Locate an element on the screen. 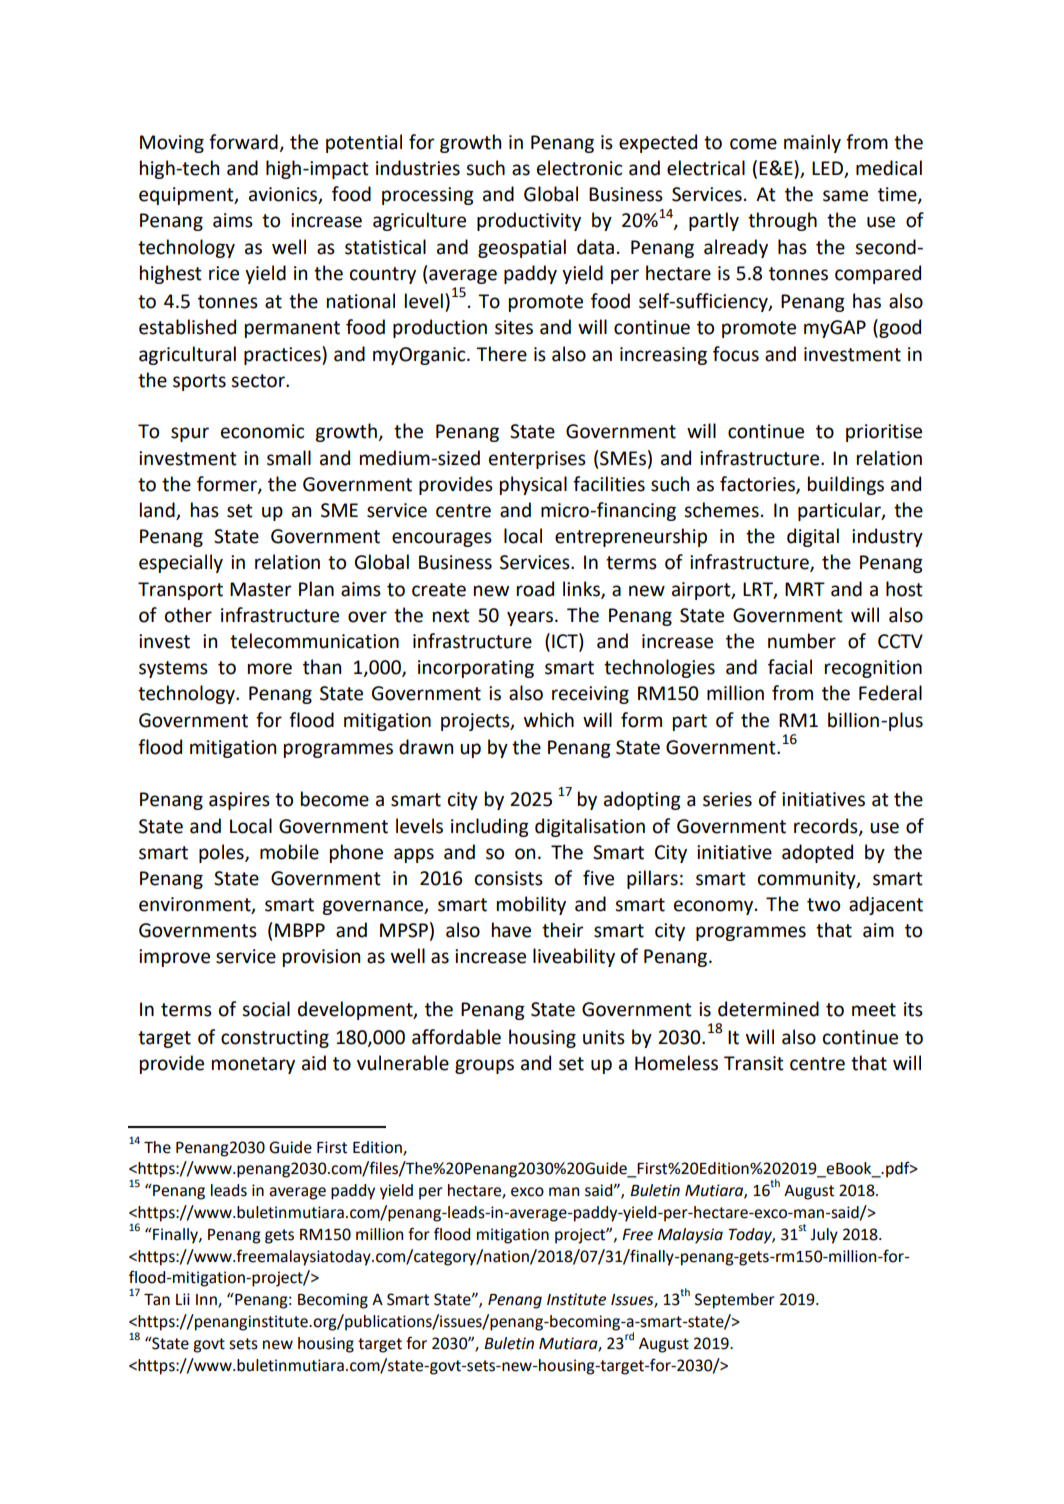  facial is located at coordinates (790, 667).
